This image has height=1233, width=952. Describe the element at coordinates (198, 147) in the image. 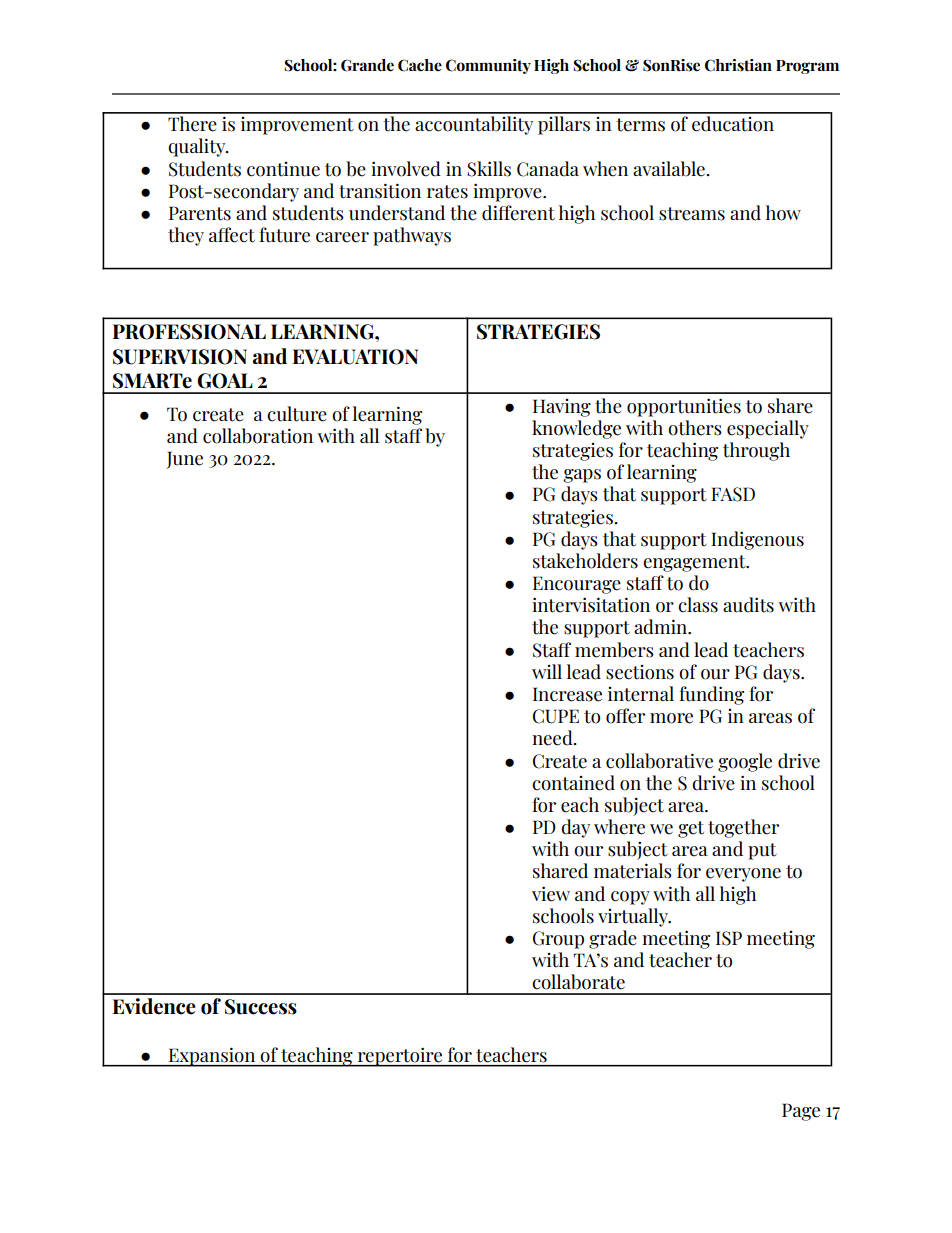

I see `quality` at that location.
